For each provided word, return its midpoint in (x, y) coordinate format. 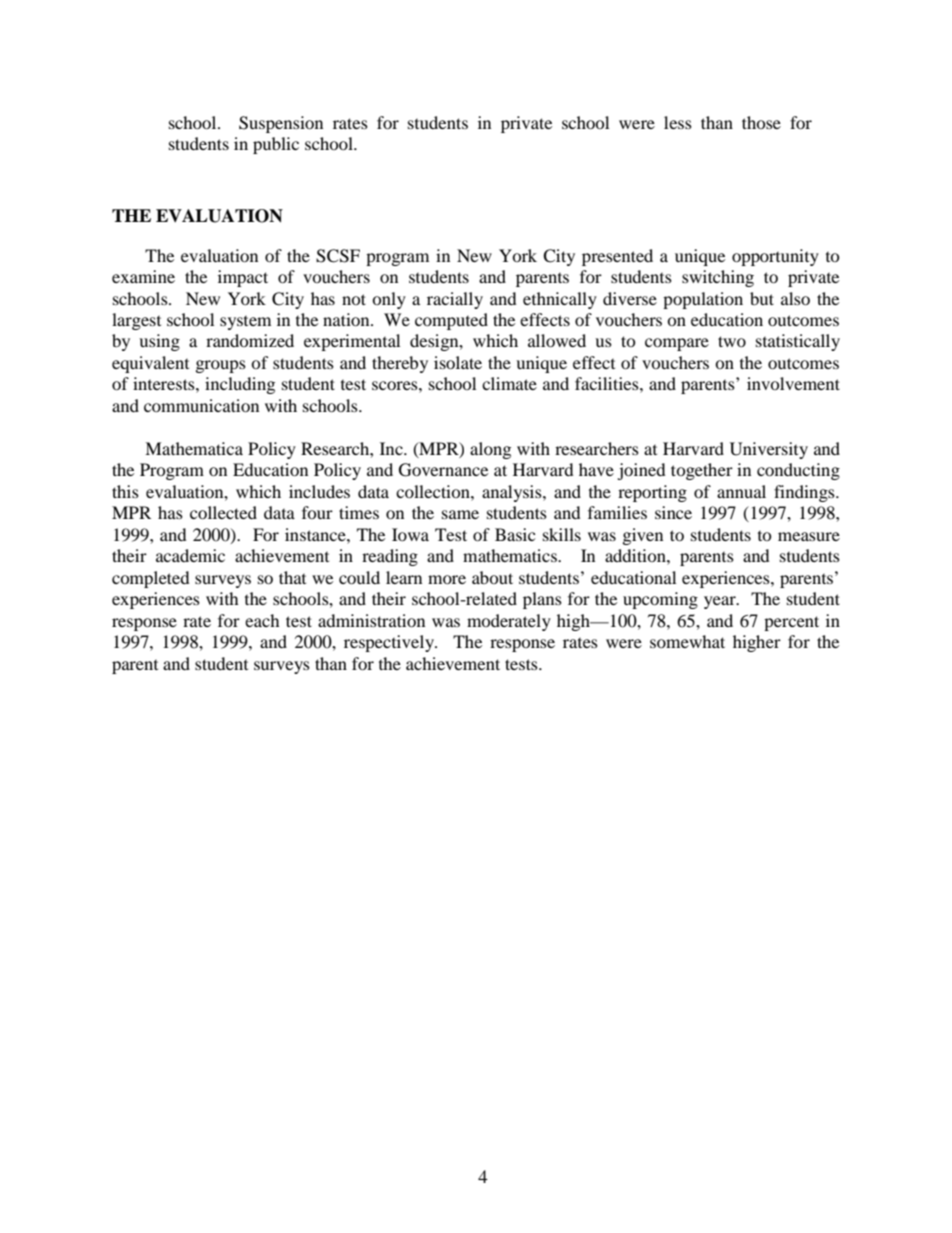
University (769, 450)
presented (617, 257)
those (761, 122)
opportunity (775, 257)
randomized (250, 340)
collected (223, 512)
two (732, 341)
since (673, 512)
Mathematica (194, 448)
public (276, 145)
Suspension (281, 124)
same (460, 514)
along (490, 450)
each (262, 620)
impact (243, 278)
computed (451, 321)
